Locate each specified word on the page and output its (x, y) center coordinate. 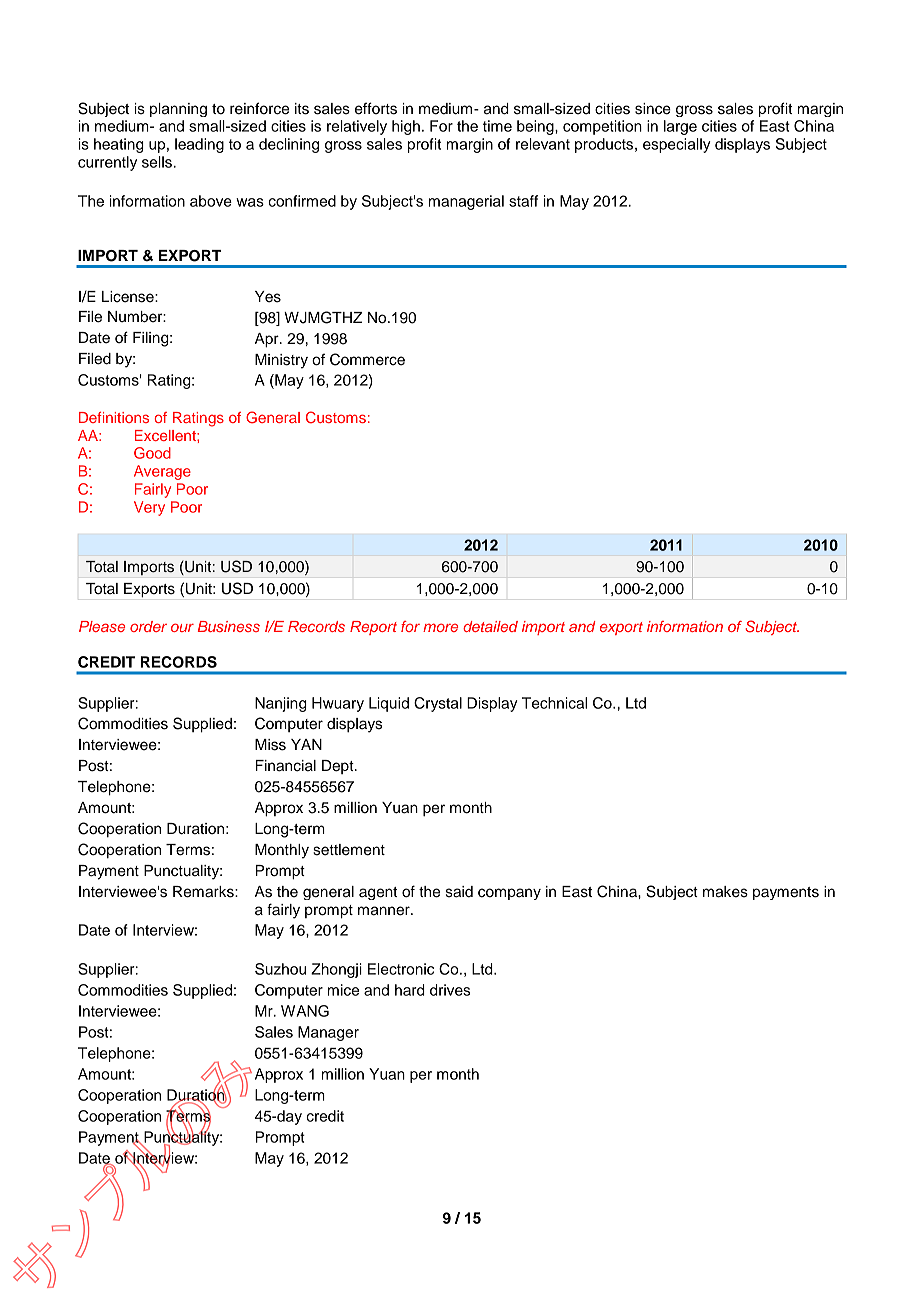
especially (676, 145)
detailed (490, 626)
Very (149, 508)
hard (410, 990)
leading (199, 145)
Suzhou (280, 969)
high (406, 127)
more (440, 627)
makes (725, 892)
